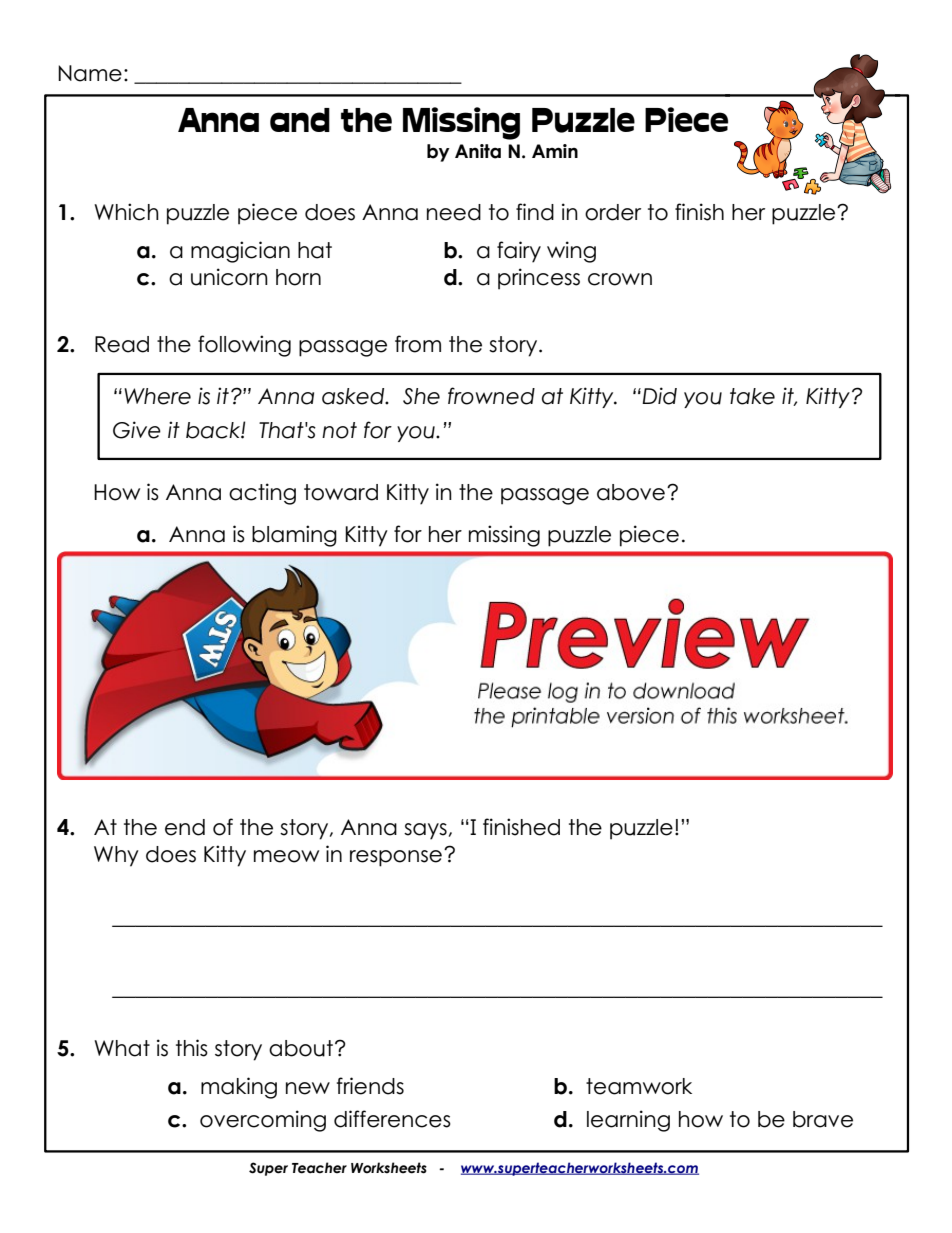 The image size is (952, 1233). Describe the element at coordinates (341, 492) in the document. I see `toward` at that location.
